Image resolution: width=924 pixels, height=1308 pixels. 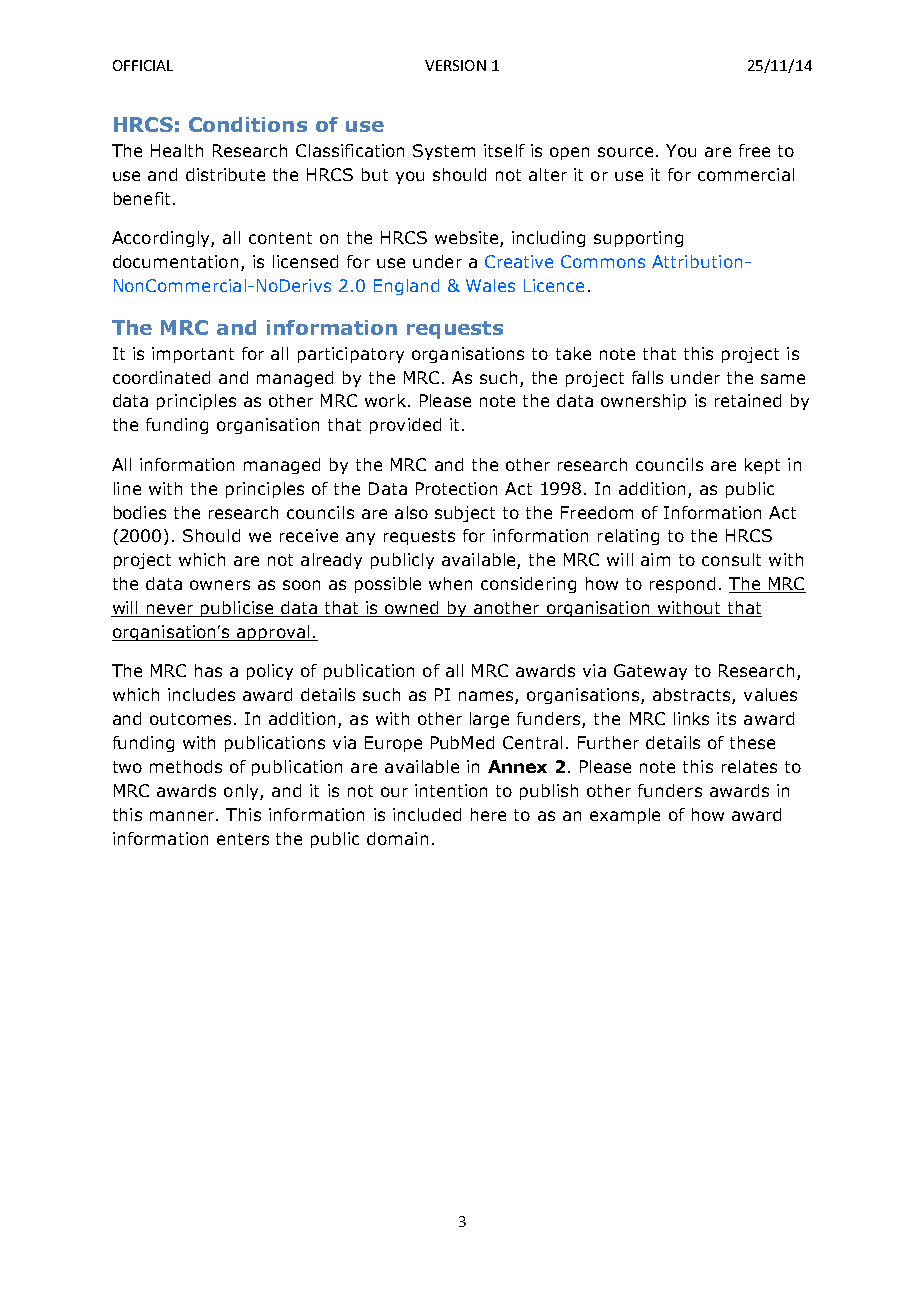 I want to click on when, so click(x=450, y=583).
